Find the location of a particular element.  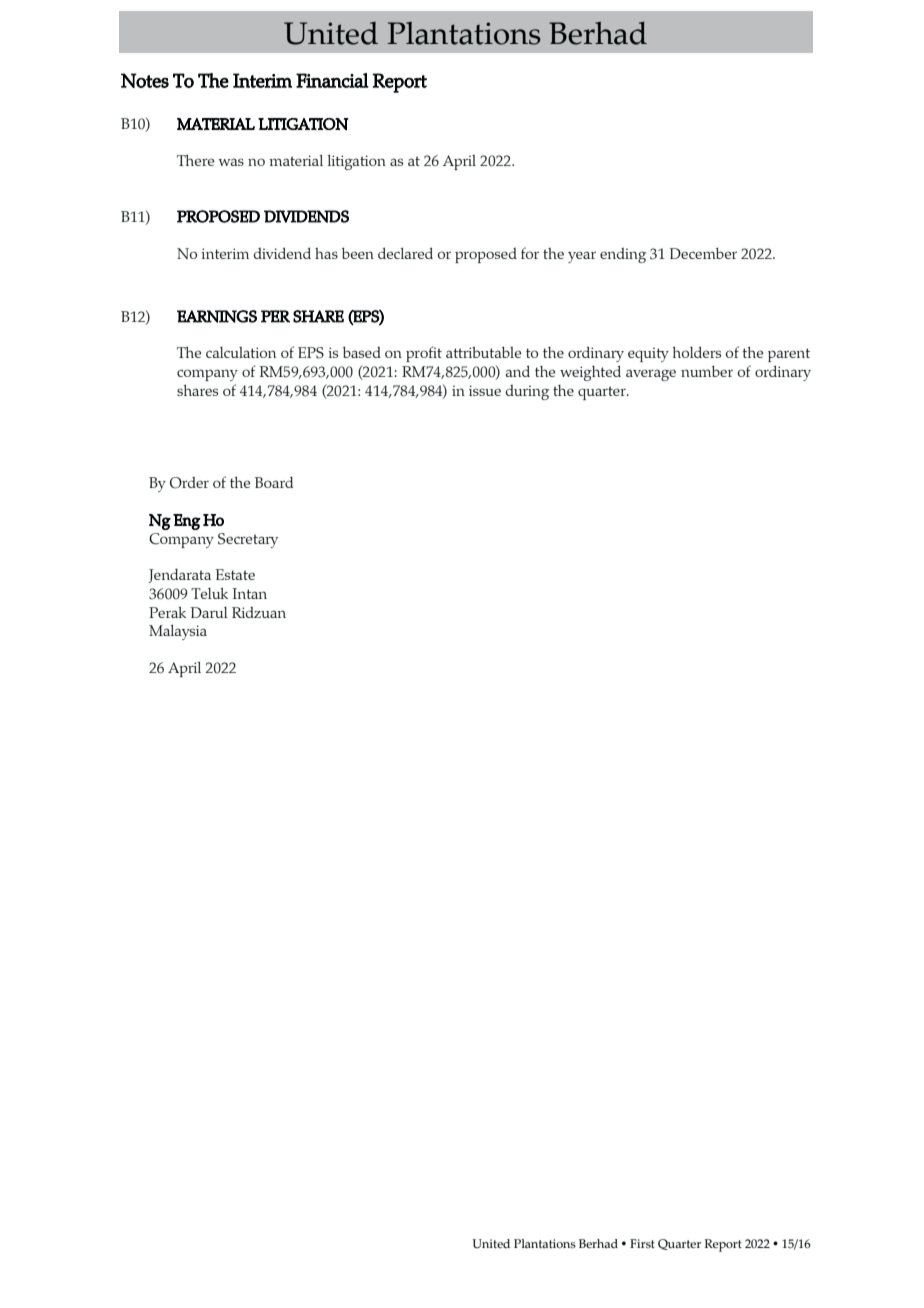

Secretary is located at coordinates (248, 540).
